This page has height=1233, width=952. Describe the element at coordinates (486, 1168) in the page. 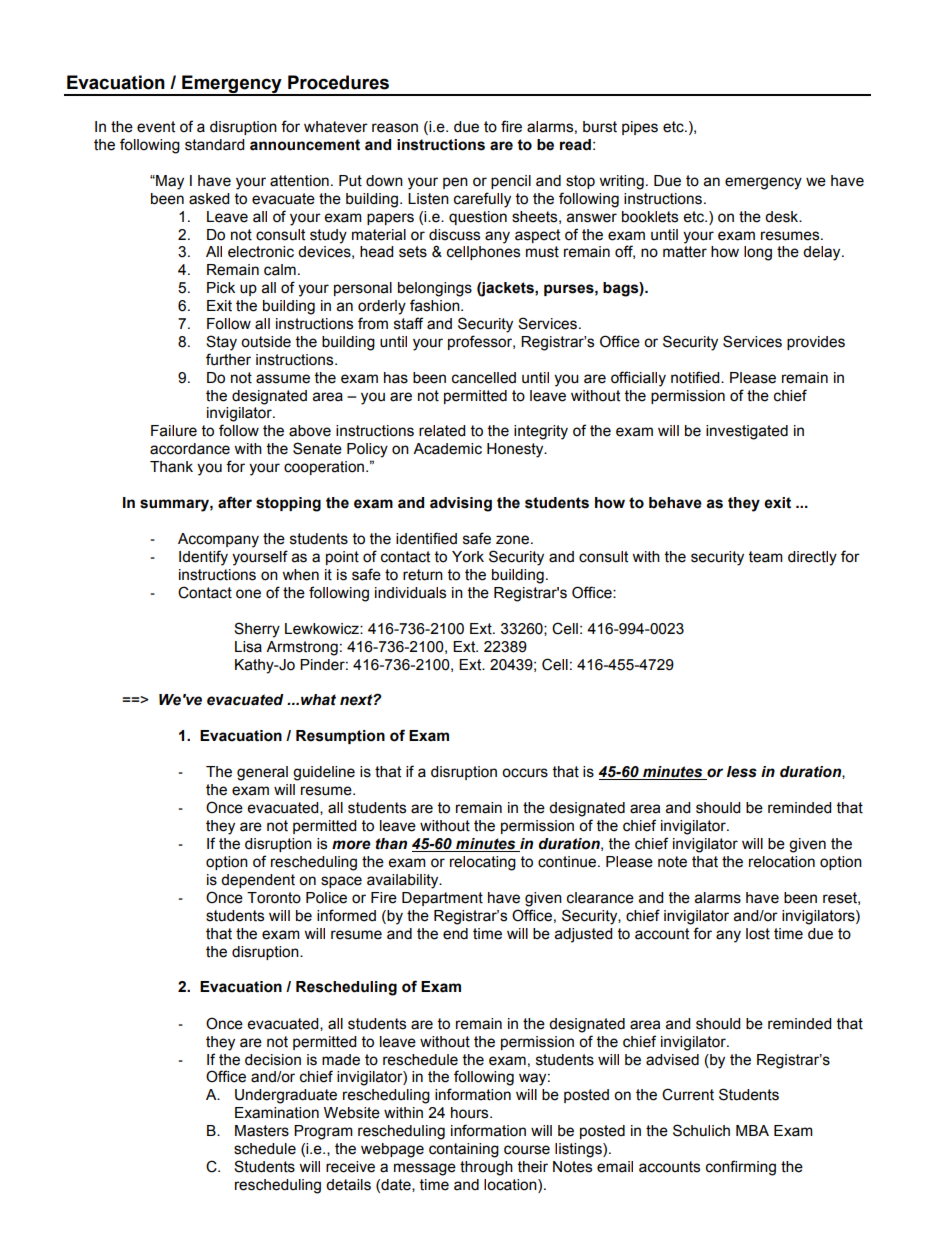

I see `through` at that location.
